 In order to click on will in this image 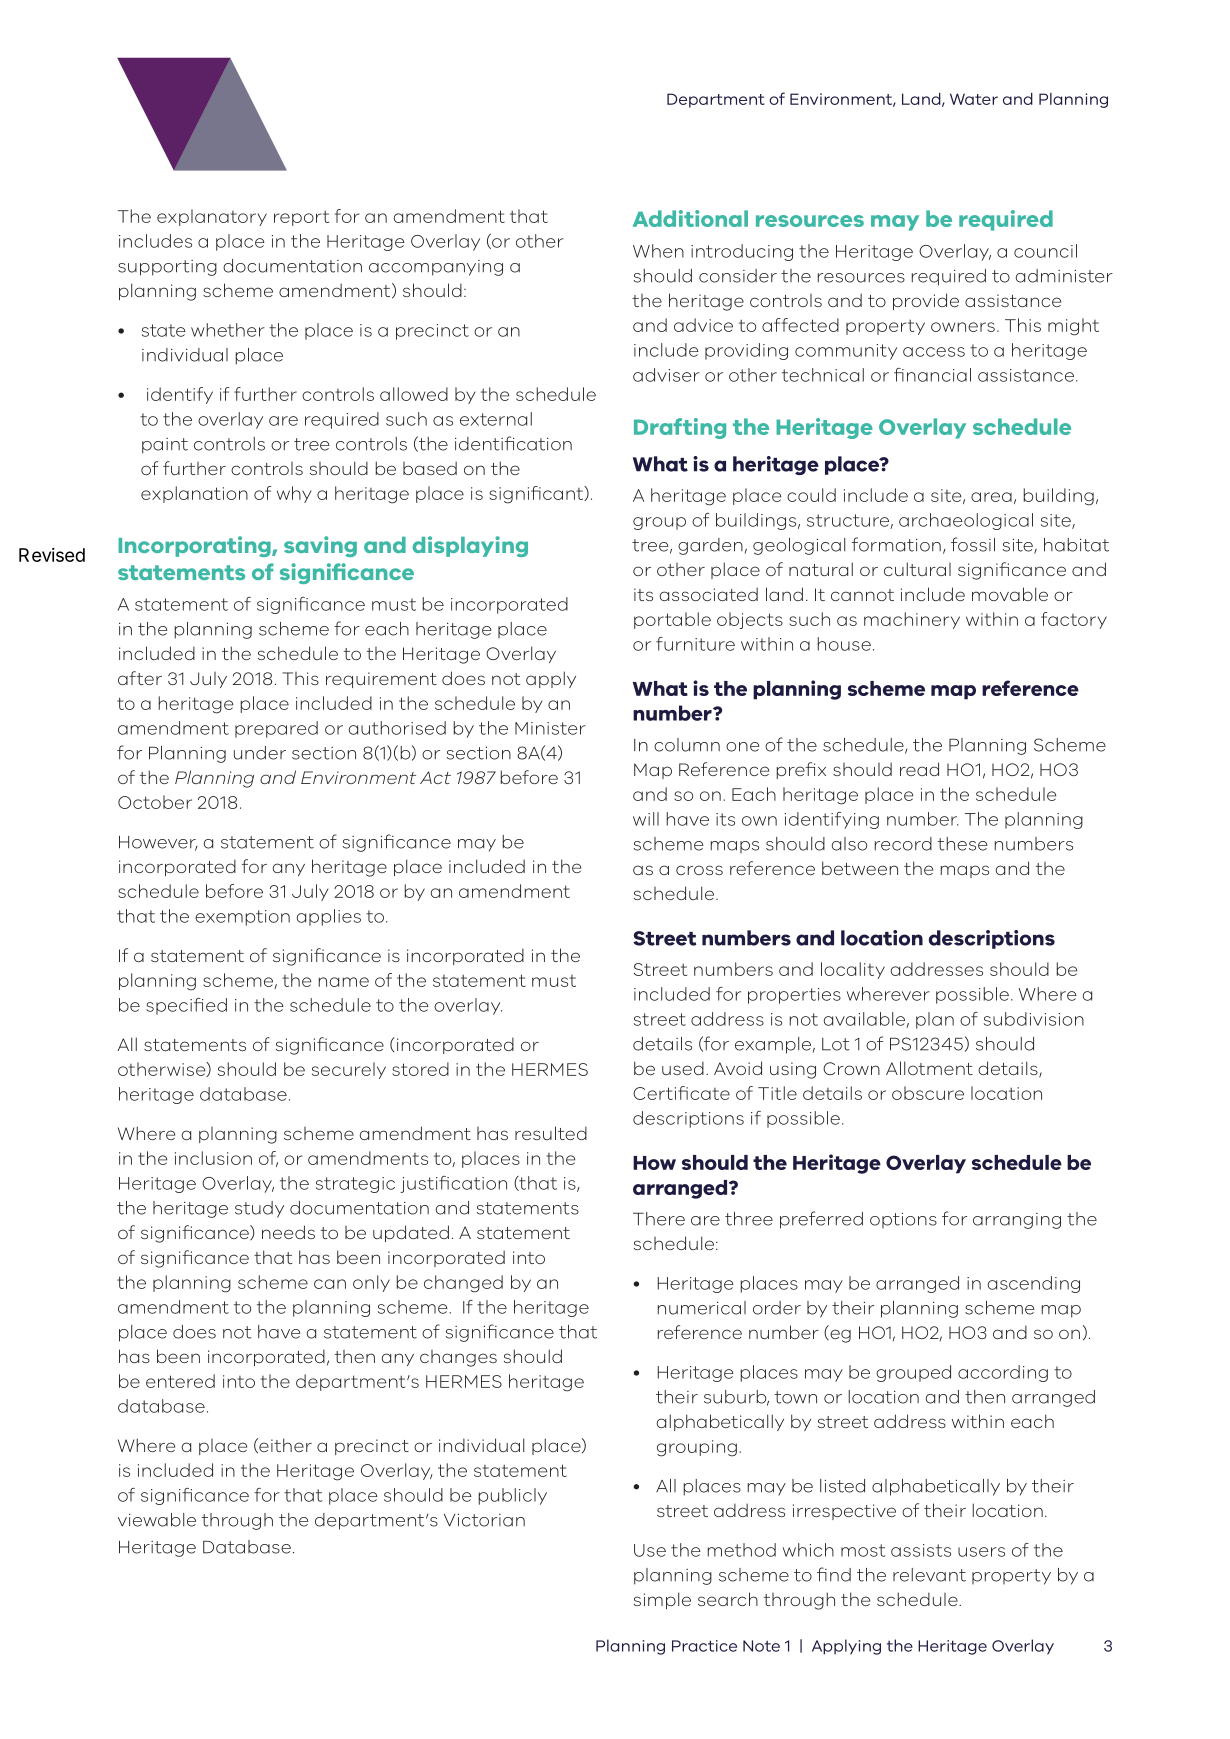, I will do `click(646, 819)`.
